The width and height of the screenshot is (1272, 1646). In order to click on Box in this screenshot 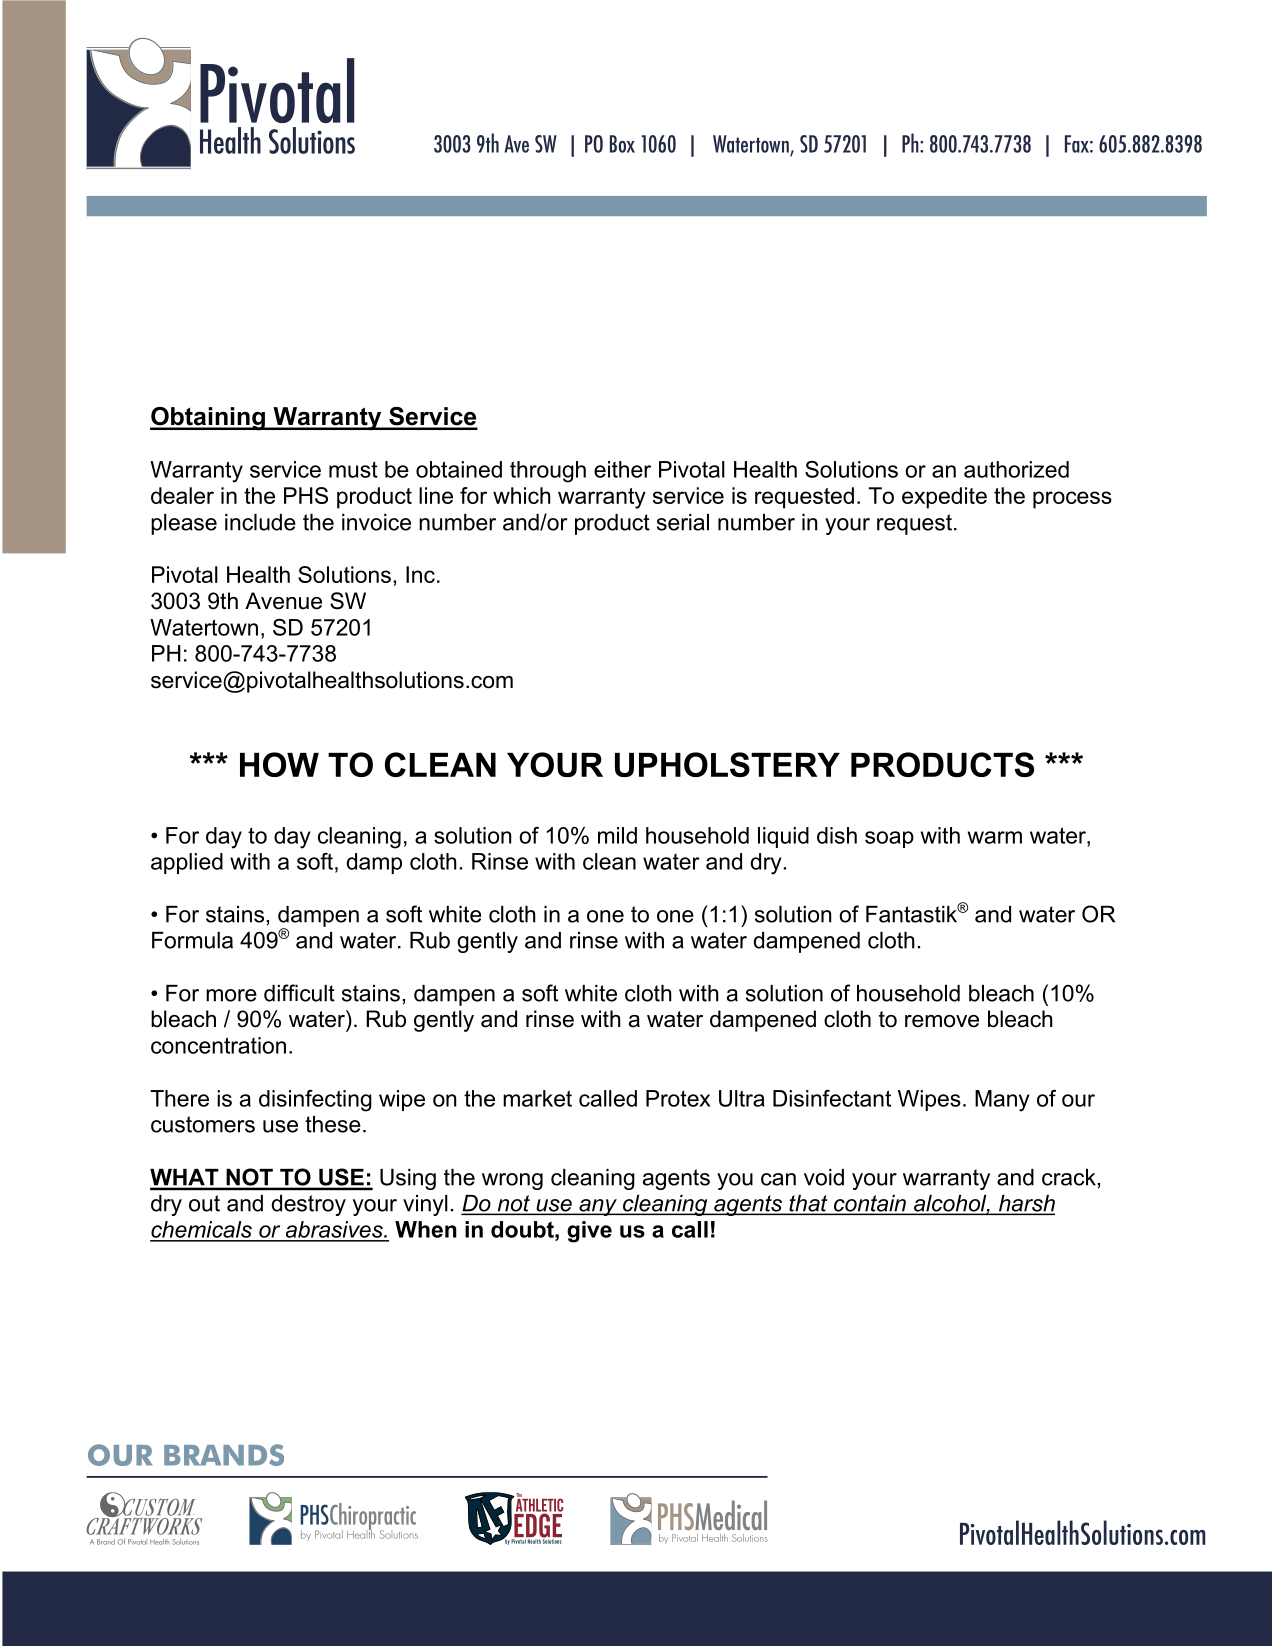, I will do `click(622, 144)`.
